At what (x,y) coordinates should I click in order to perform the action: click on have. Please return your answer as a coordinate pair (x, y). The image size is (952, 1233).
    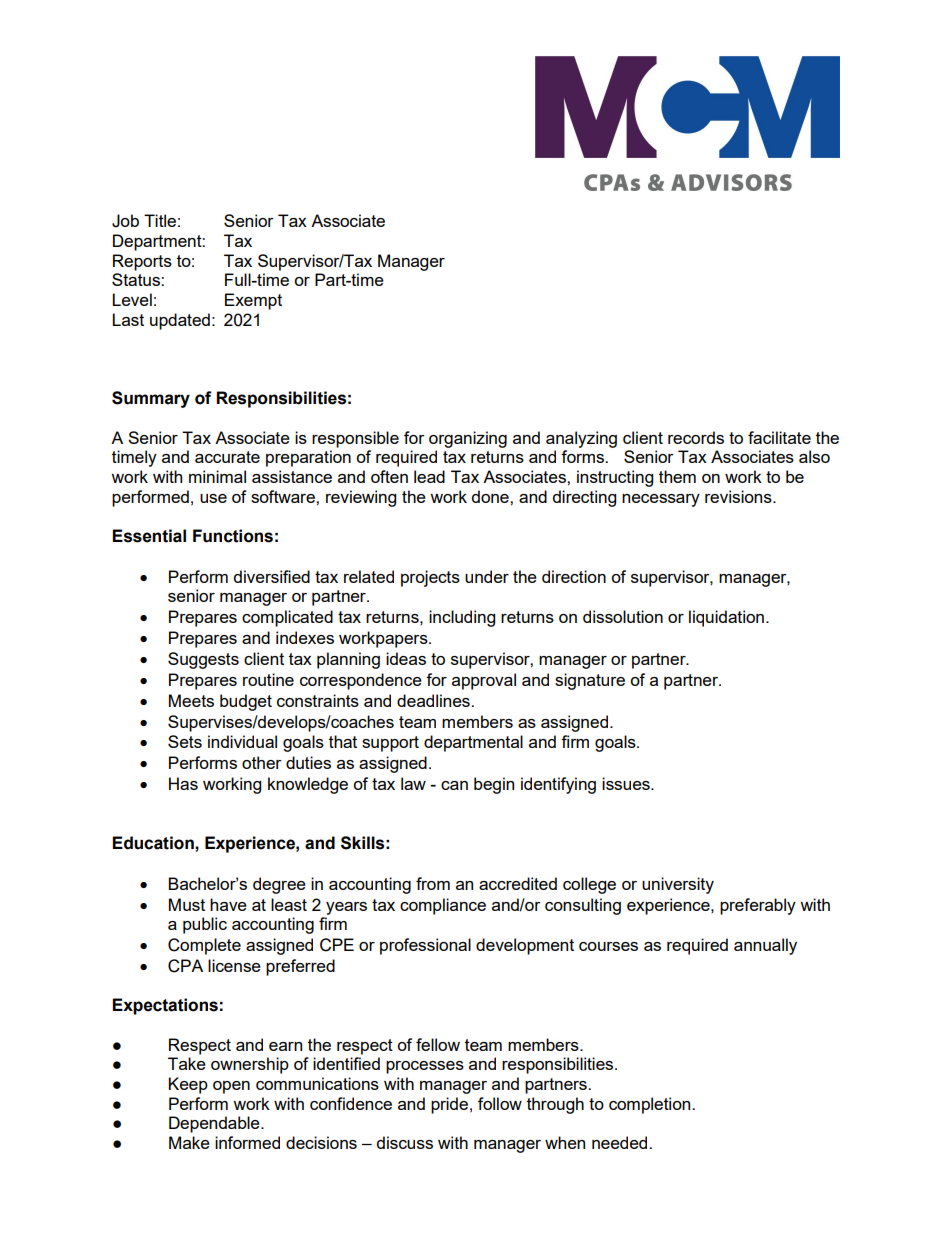
    Looking at the image, I should click on (228, 904).
